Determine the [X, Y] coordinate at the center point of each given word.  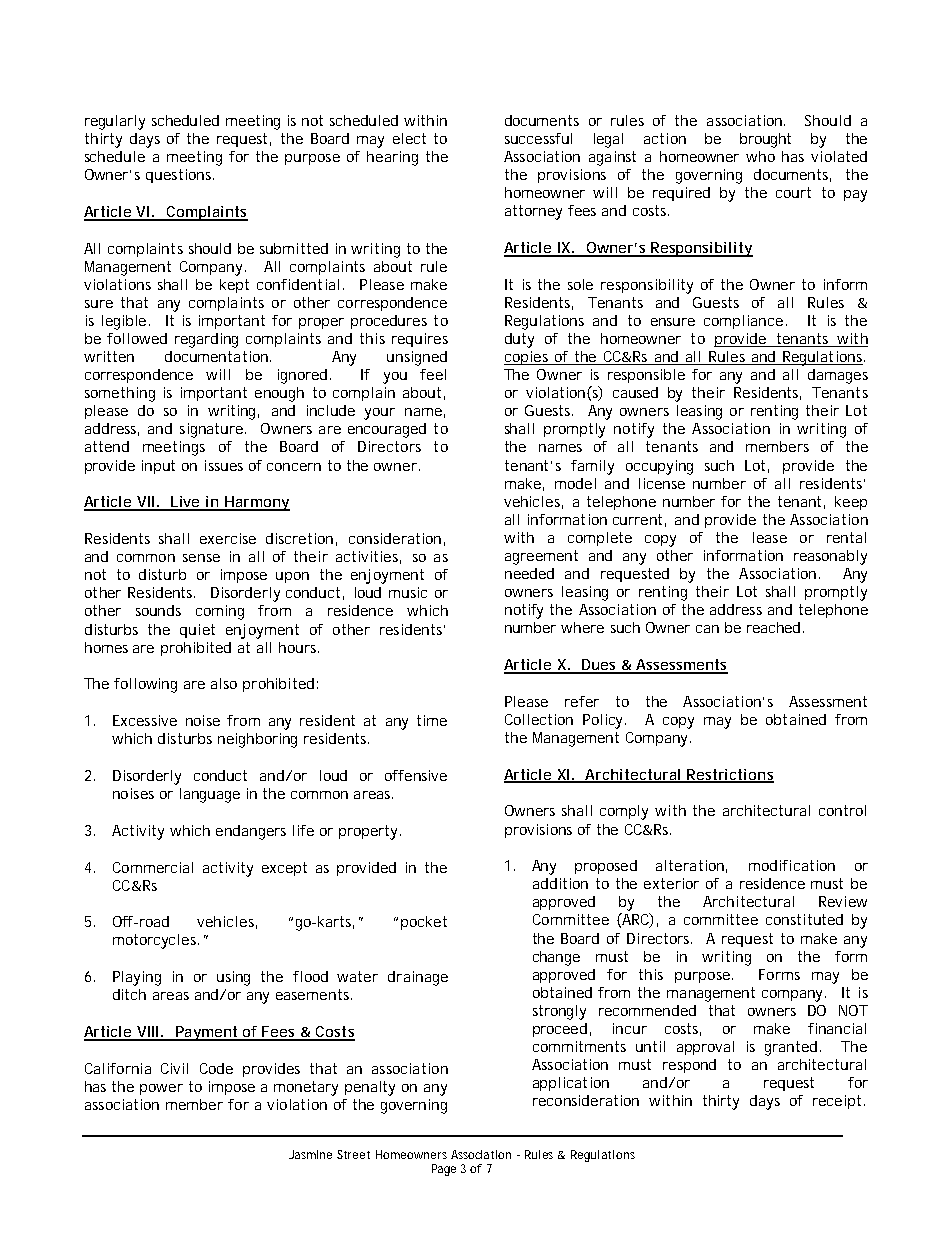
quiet [197, 631]
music [408, 592]
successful [538, 138]
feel [433, 374]
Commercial [153, 867]
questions [180, 176]
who [760, 156]
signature [211, 430]
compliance [743, 322]
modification [792, 865]
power [161, 1089]
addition [560, 883]
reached [773, 627]
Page [444, 1170]
